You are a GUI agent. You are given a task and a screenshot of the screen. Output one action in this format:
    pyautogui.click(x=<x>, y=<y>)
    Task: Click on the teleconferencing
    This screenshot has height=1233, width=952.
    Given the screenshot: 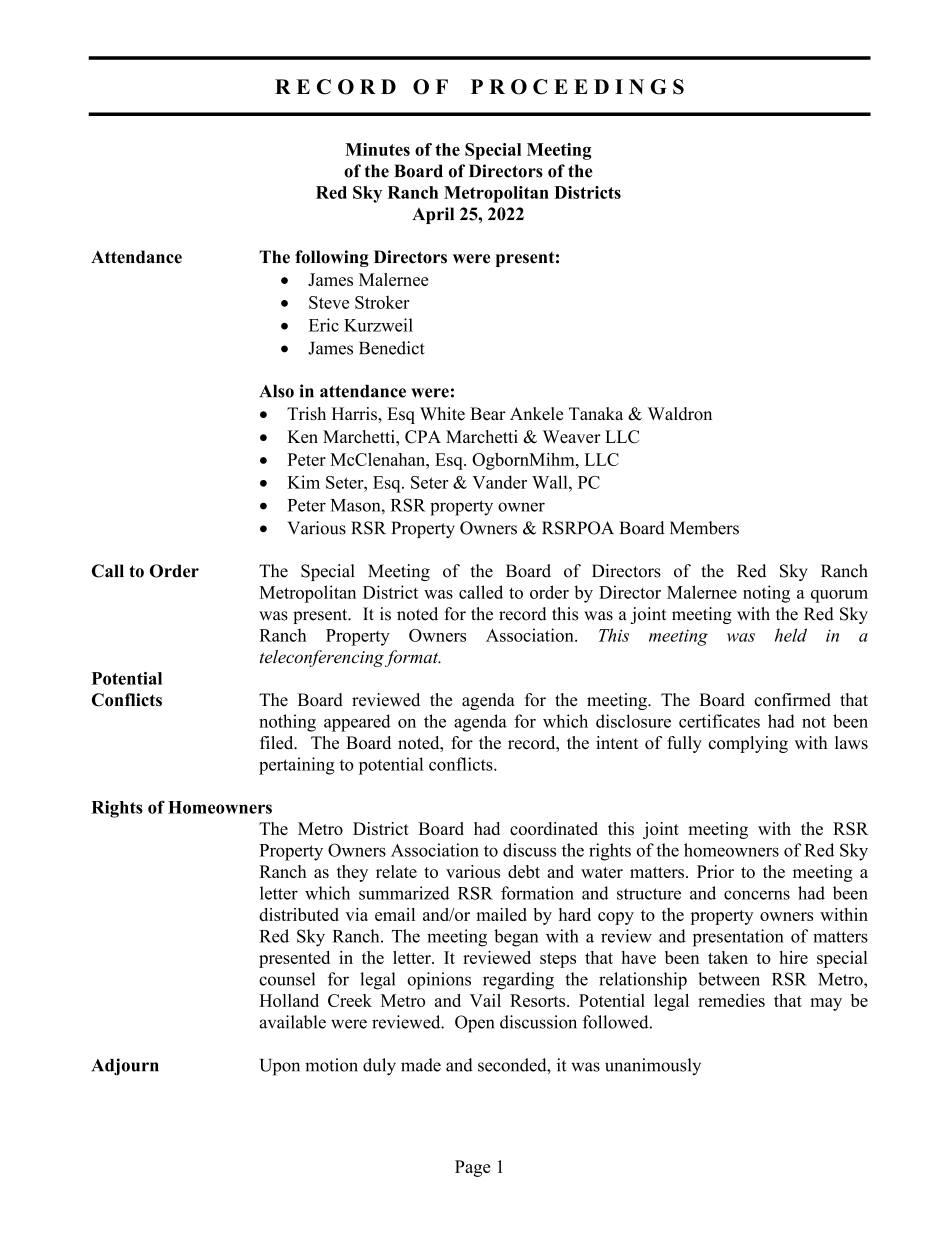 What is the action you would take?
    pyautogui.click(x=323, y=658)
